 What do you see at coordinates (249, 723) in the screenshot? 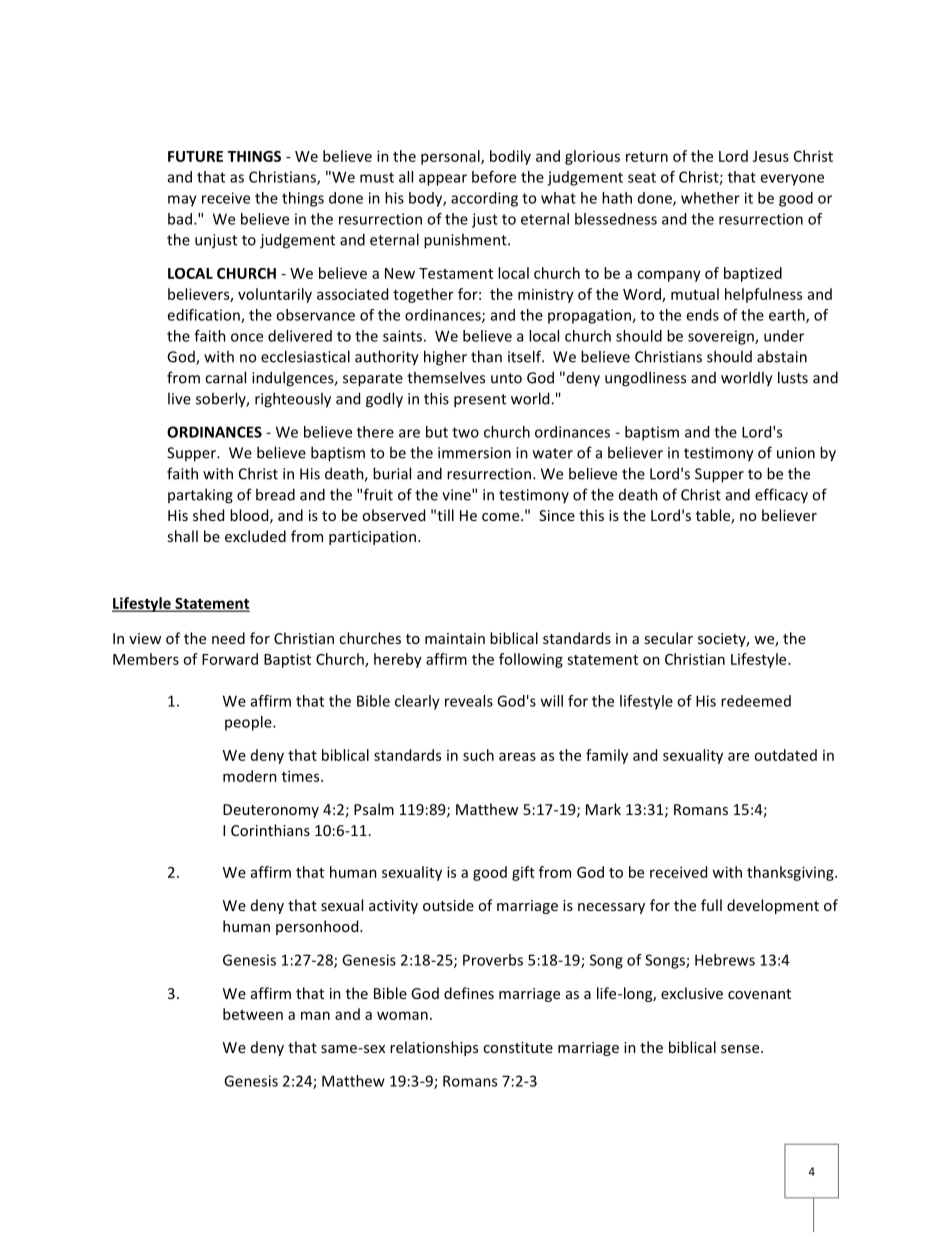
I see `people` at bounding box center [249, 723].
